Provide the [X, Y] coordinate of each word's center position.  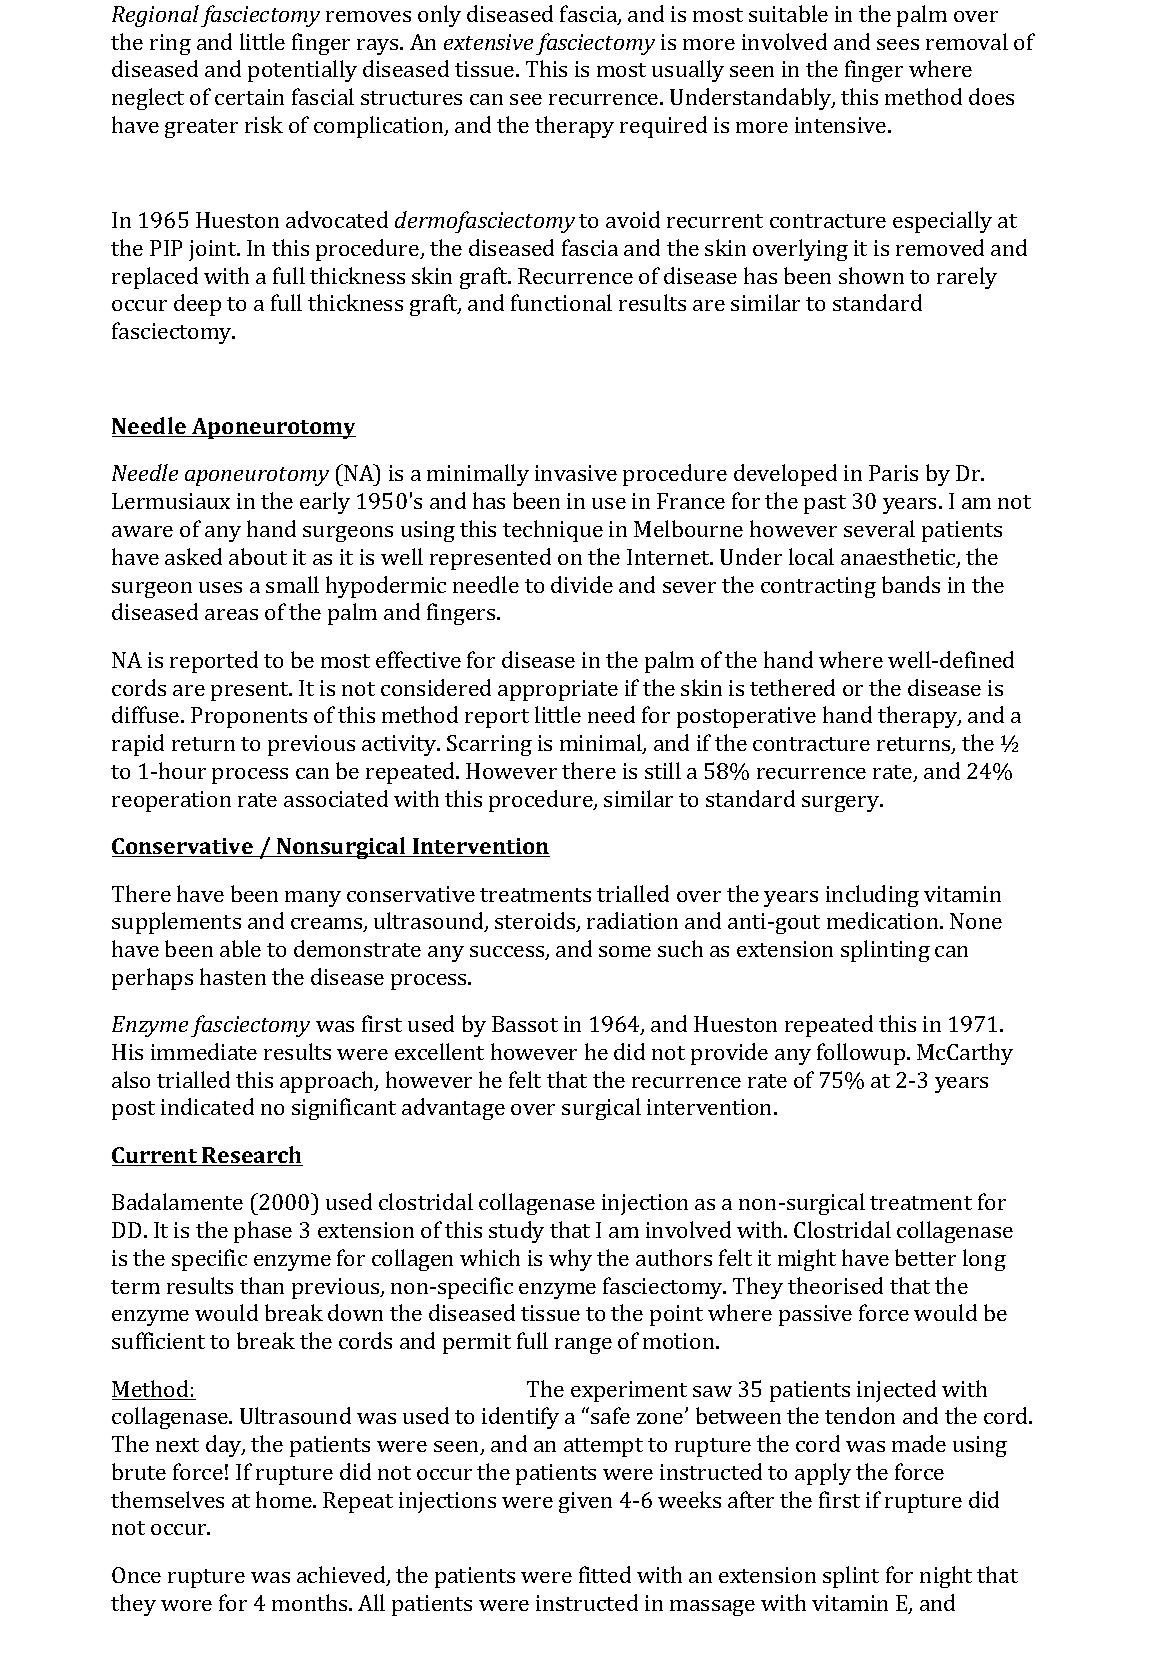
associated [336, 798]
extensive [488, 42]
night [946, 1577]
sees [898, 44]
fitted [605, 1574]
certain [249, 97]
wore [186, 1605]
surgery [842, 804]
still [663, 770]
